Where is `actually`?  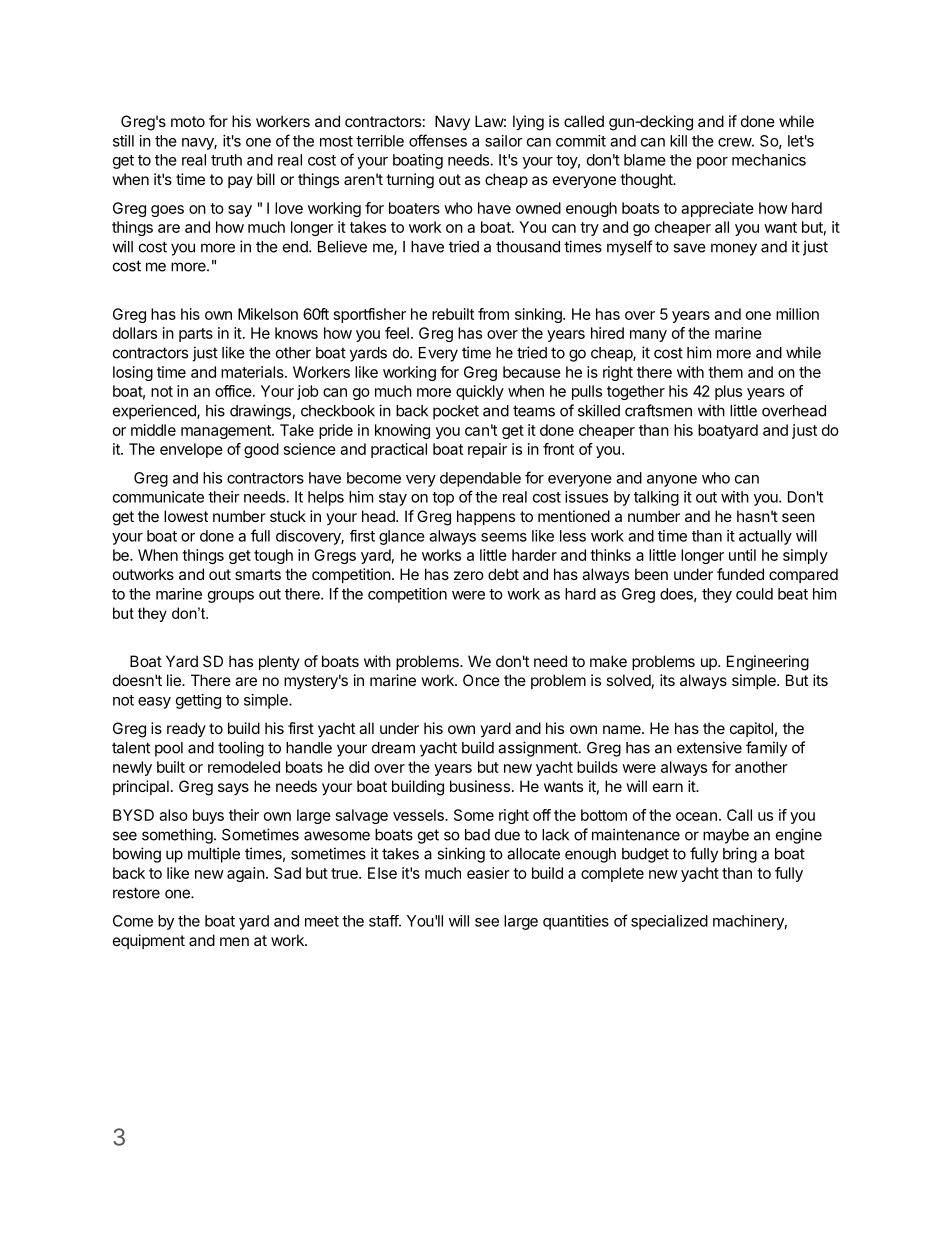 actually is located at coordinates (765, 537).
